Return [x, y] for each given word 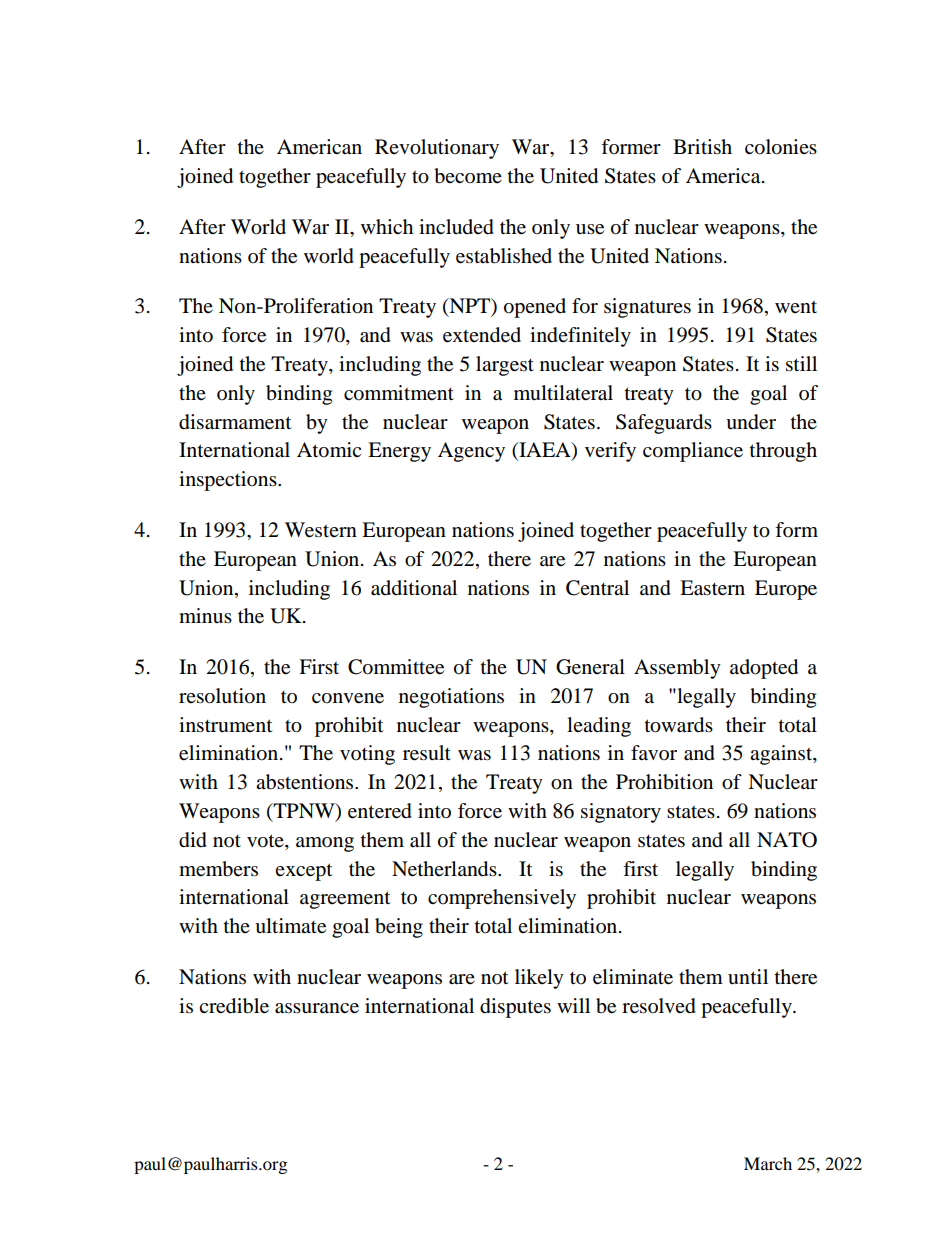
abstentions [306, 782]
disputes [515, 1008]
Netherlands [445, 869]
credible [234, 1006]
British [702, 147]
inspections [229, 481]
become [468, 176]
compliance [693, 452]
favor [654, 753]
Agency [471, 452]
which [387, 226]
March [768, 1163]
